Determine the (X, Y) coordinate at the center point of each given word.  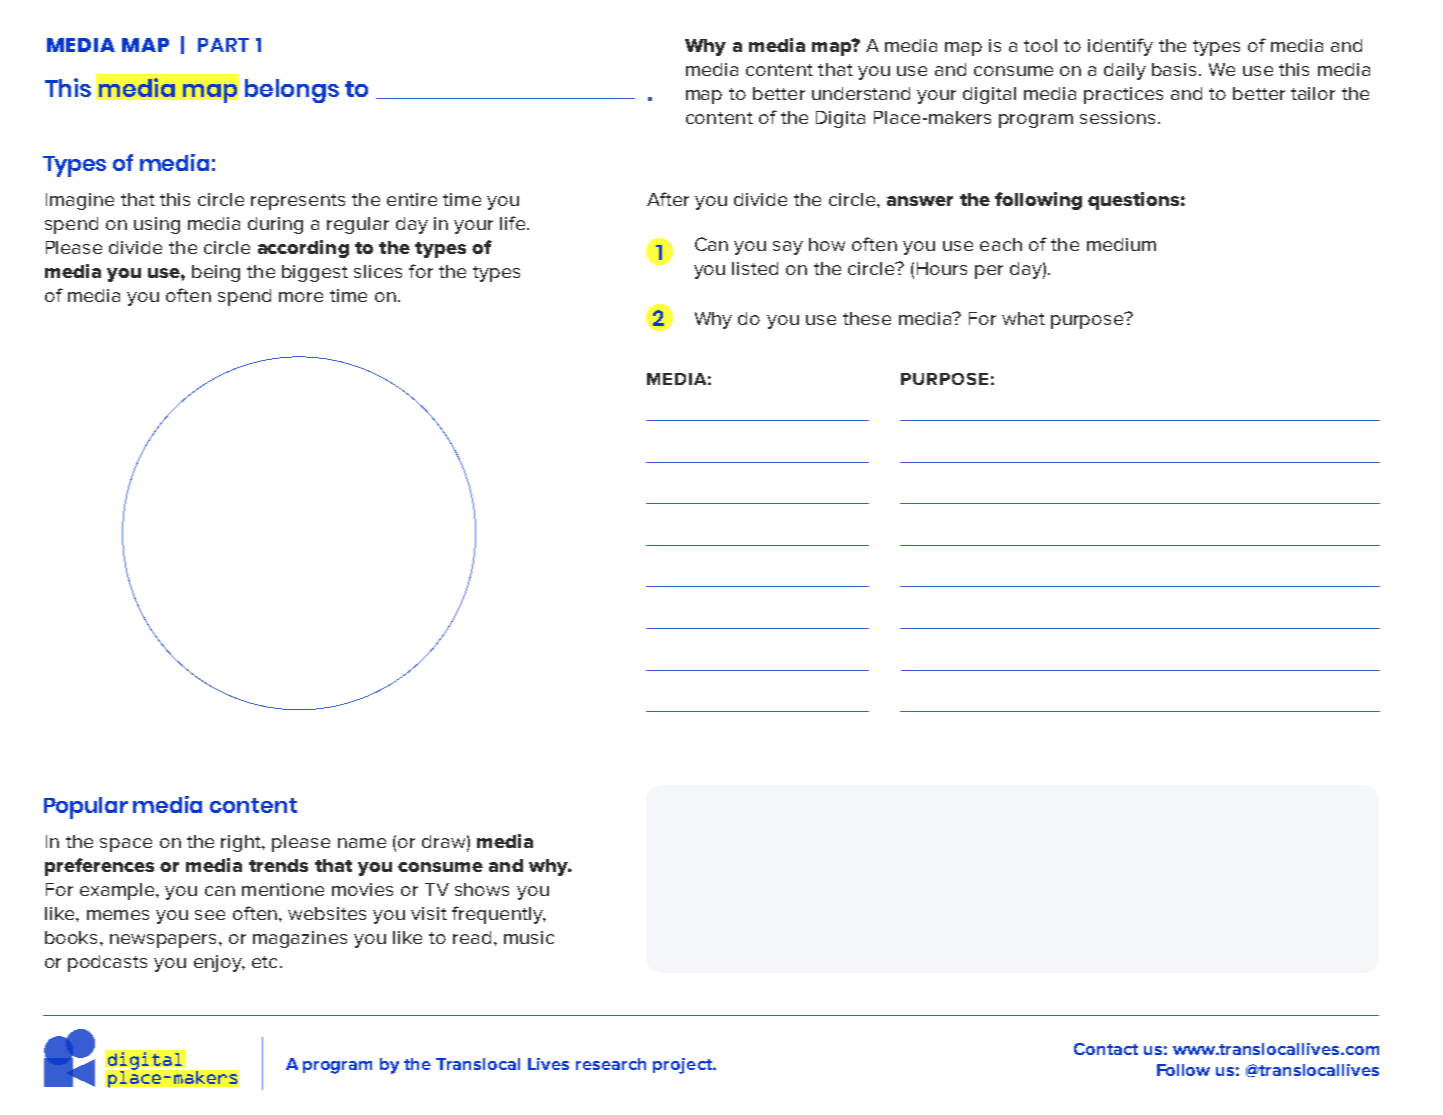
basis (1174, 69)
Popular (86, 808)
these (867, 318)
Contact (1106, 1049)
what (1023, 318)
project (683, 1066)
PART (223, 45)
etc (264, 962)
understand (861, 93)
